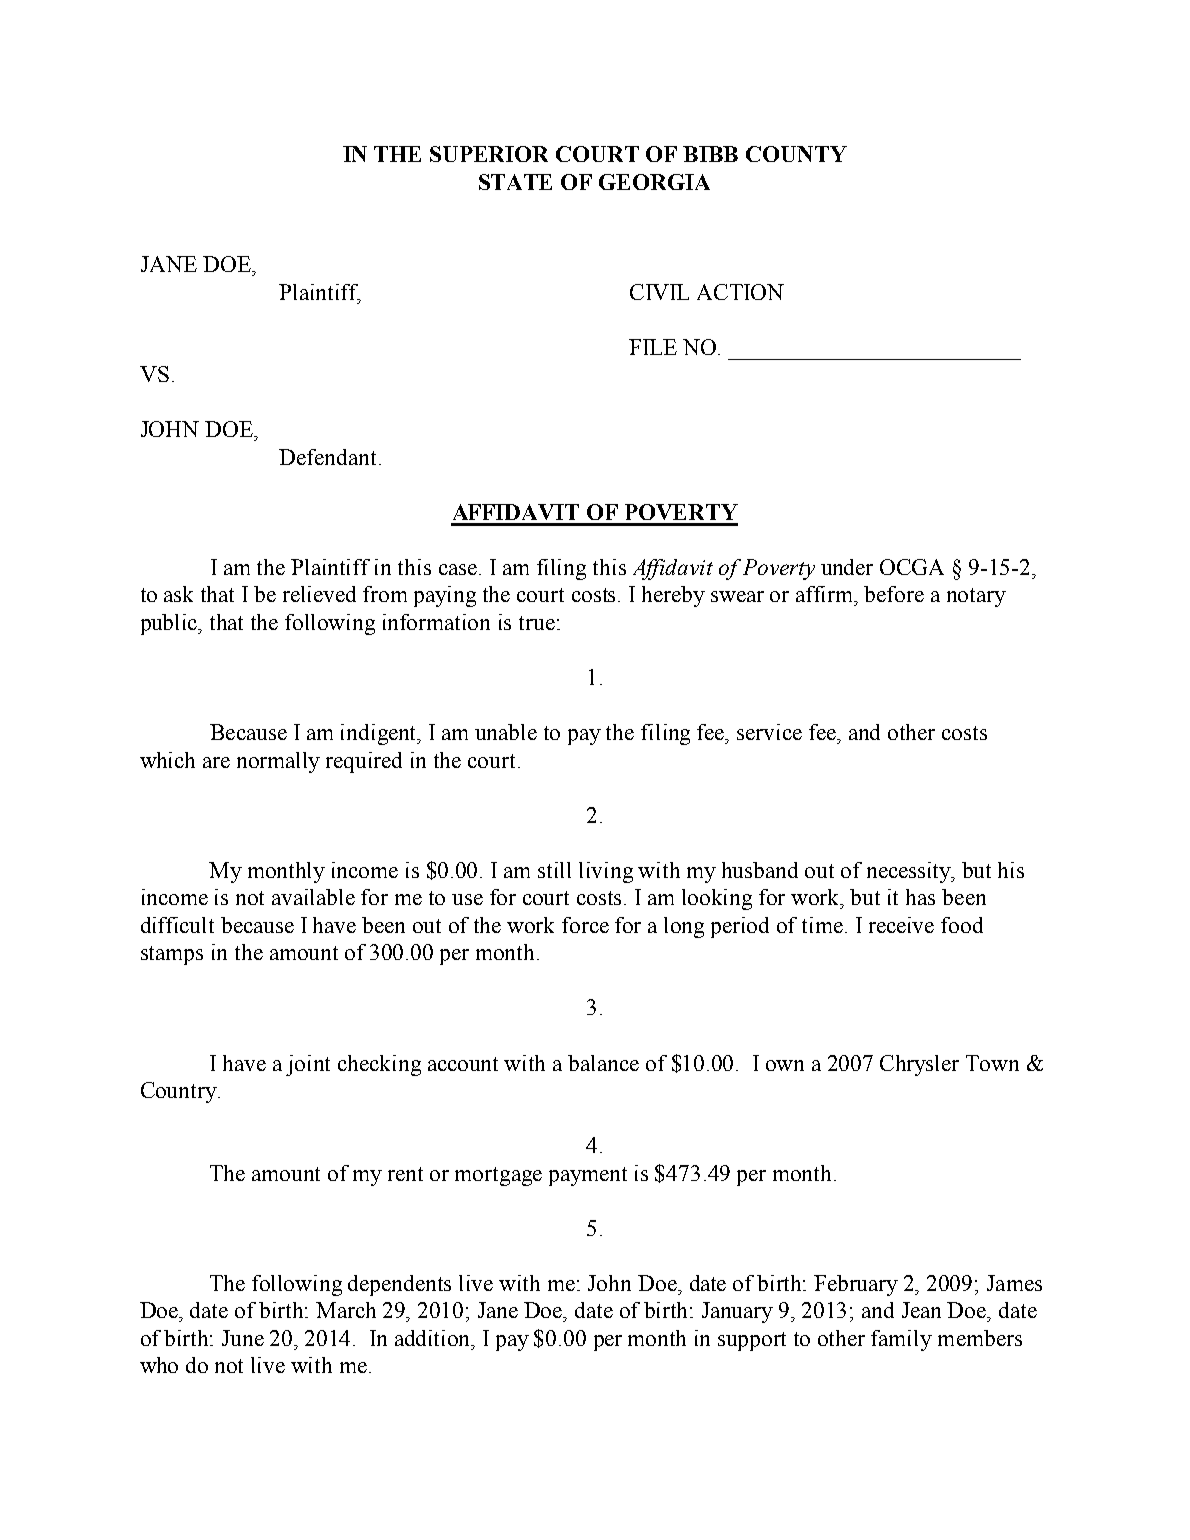 This screenshot has width=1190, height=1540. I want to click on receive, so click(901, 925).
